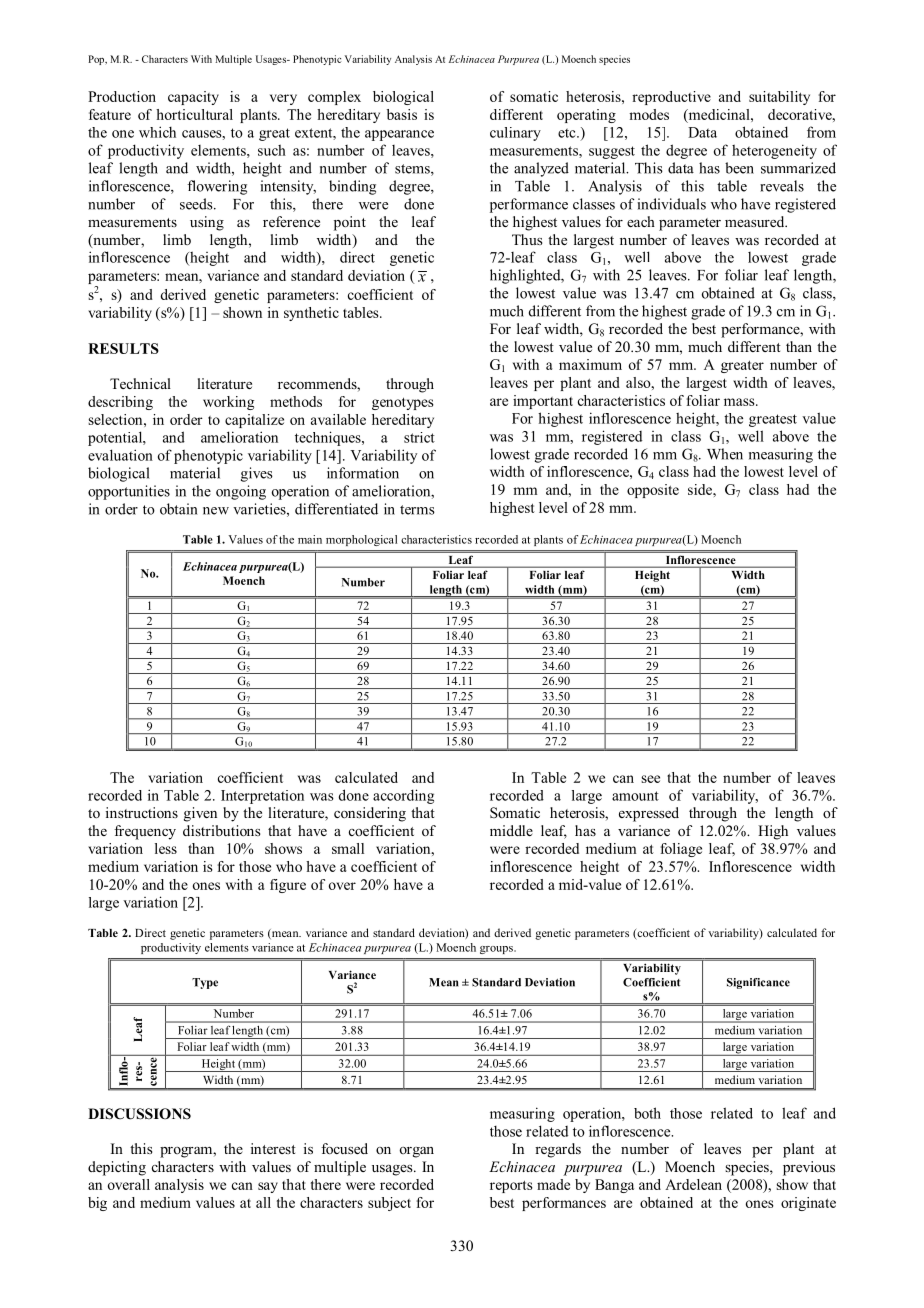 The height and width of the document is (1308, 924). Describe the element at coordinates (193, 98) in the document. I see `capacity` at that location.
